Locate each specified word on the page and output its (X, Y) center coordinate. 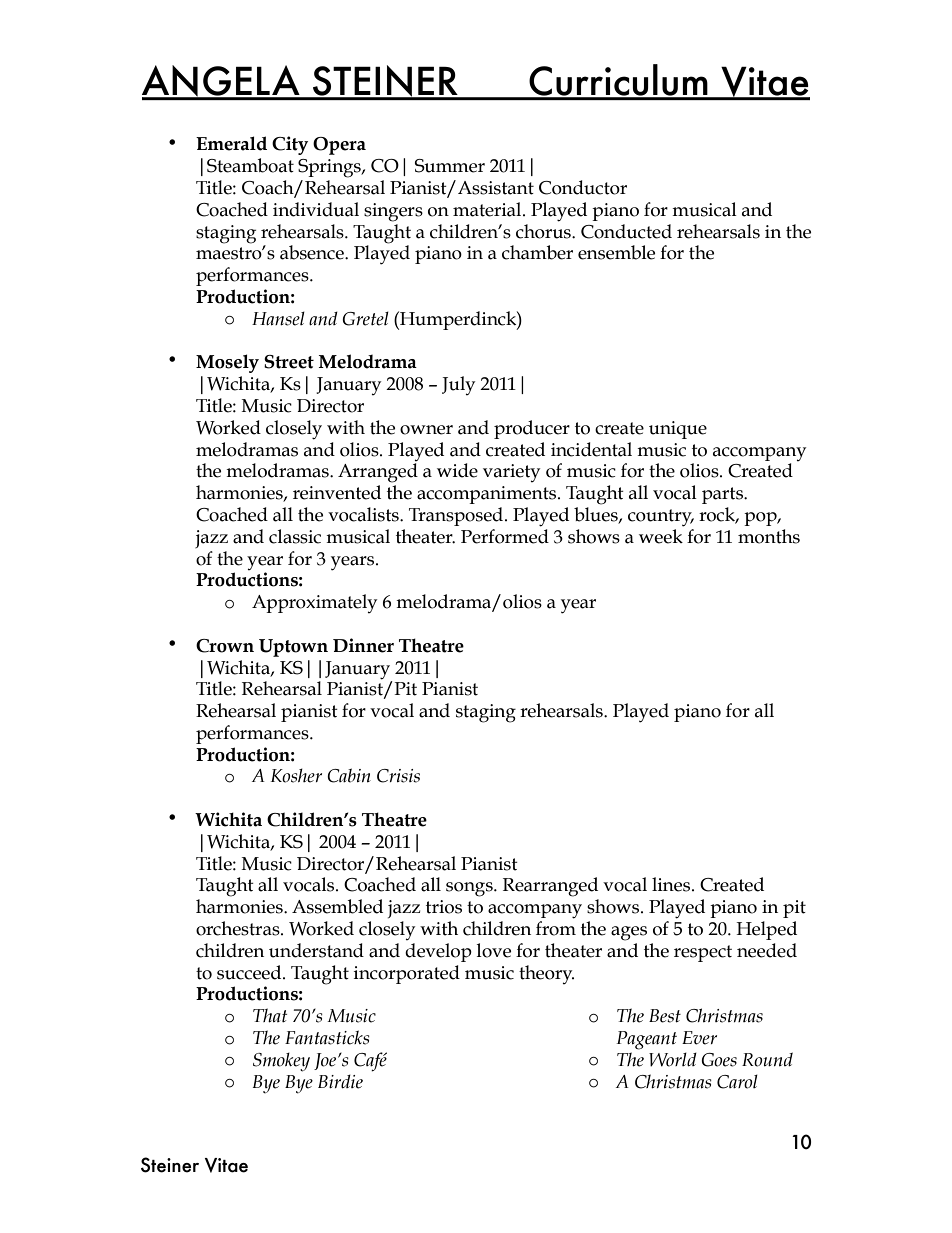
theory (546, 974)
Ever (699, 1038)
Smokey (281, 1062)
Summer (450, 166)
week (661, 536)
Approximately (314, 603)
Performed (505, 536)
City (290, 145)
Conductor (583, 187)
